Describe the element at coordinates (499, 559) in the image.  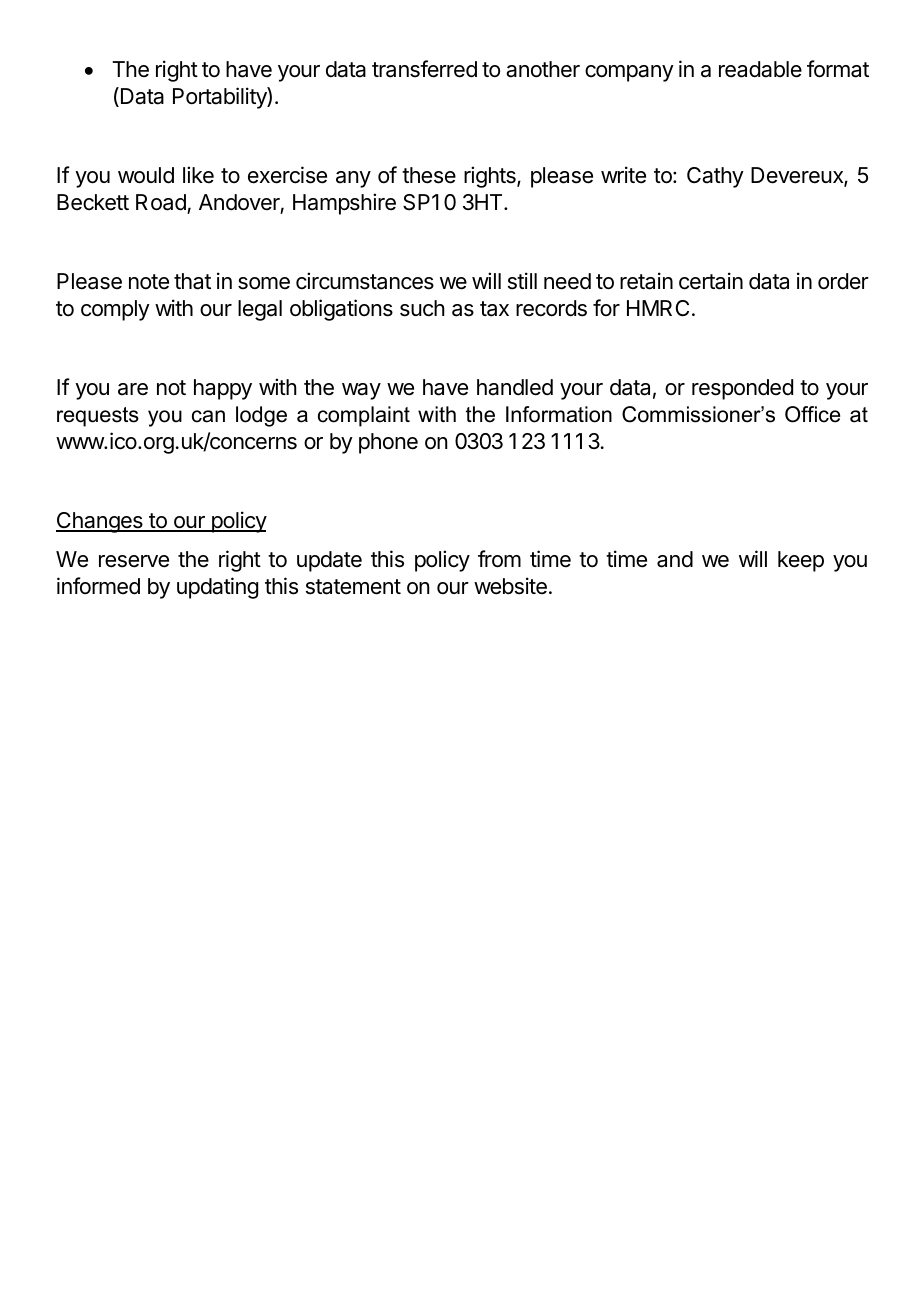
I see `from` at that location.
